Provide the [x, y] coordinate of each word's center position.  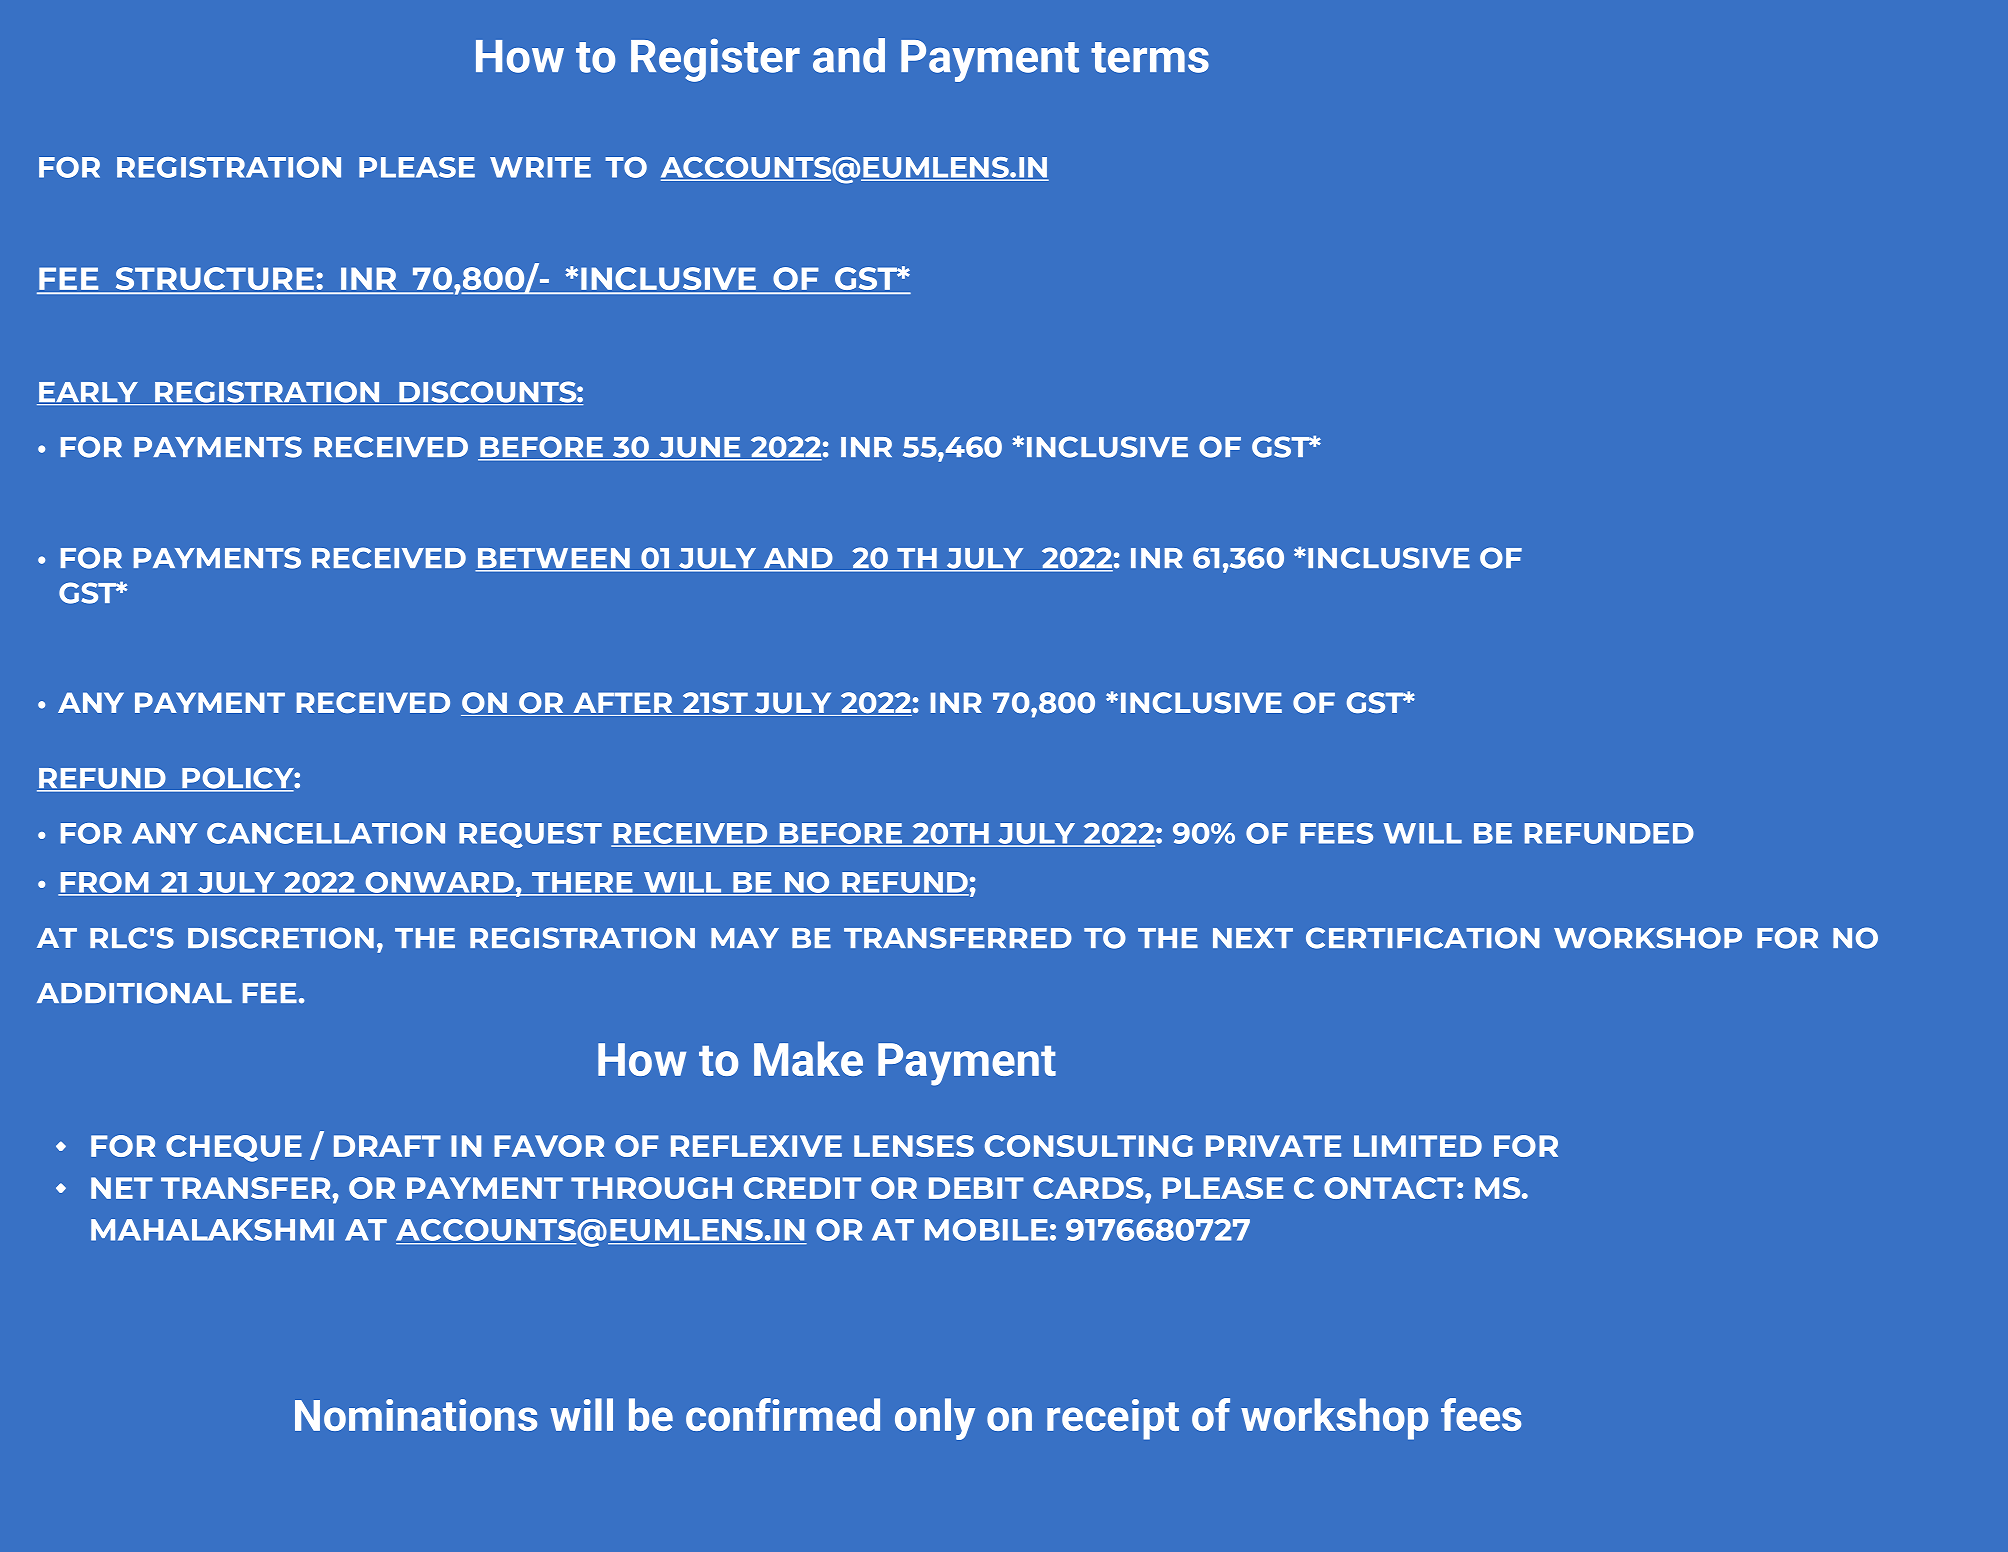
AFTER [623, 702]
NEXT [1253, 938]
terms [1150, 57]
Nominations [416, 1415]
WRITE [540, 167]
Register [715, 60]
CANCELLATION [326, 833]
